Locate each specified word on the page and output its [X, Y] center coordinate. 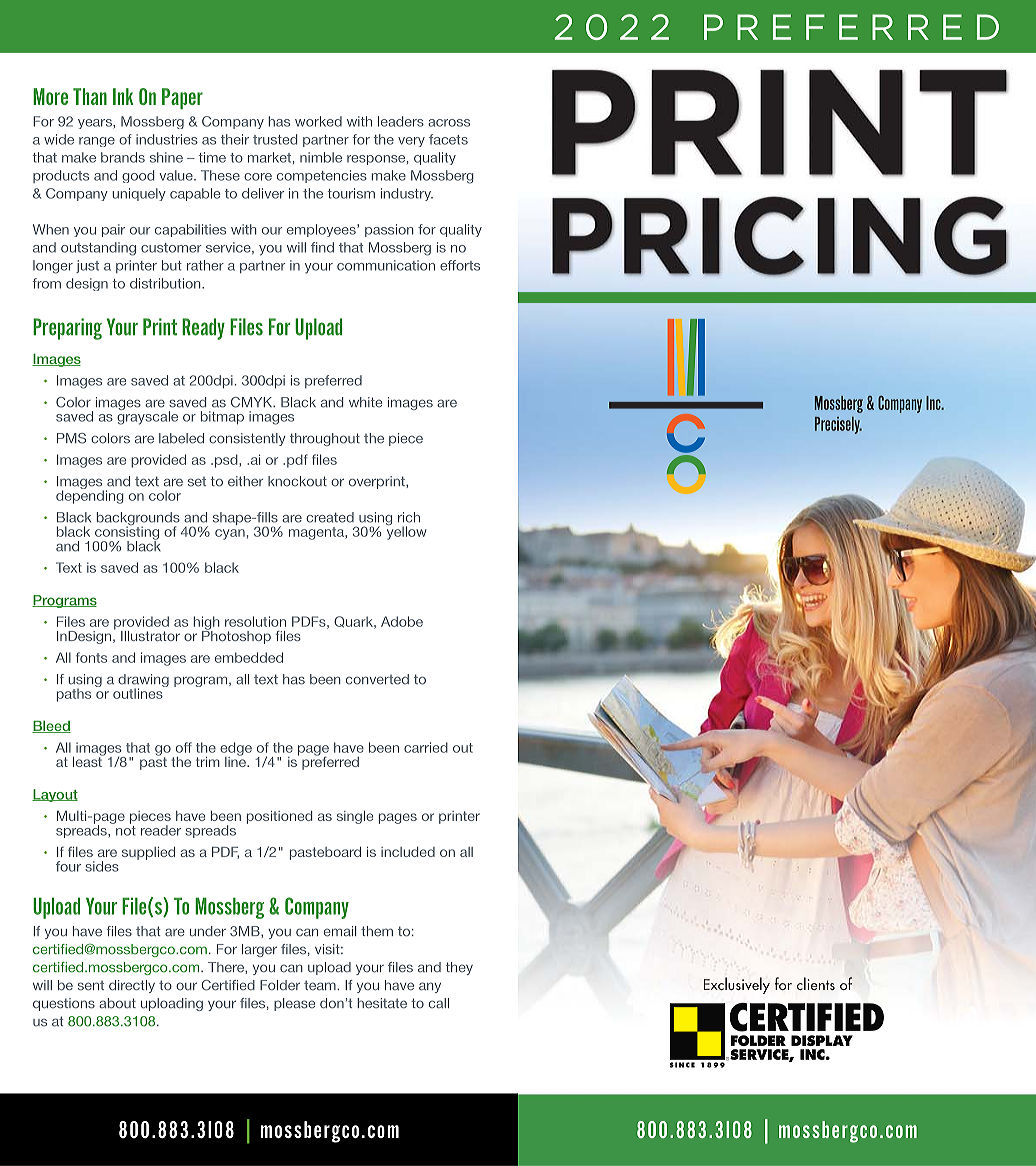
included [408, 852]
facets [448, 139]
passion [389, 230]
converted [377, 679]
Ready [203, 329]
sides [102, 866]
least [88, 760]
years [96, 124]
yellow [406, 532]
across [449, 123]
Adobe [402, 621]
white [365, 402]
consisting [126, 533]
